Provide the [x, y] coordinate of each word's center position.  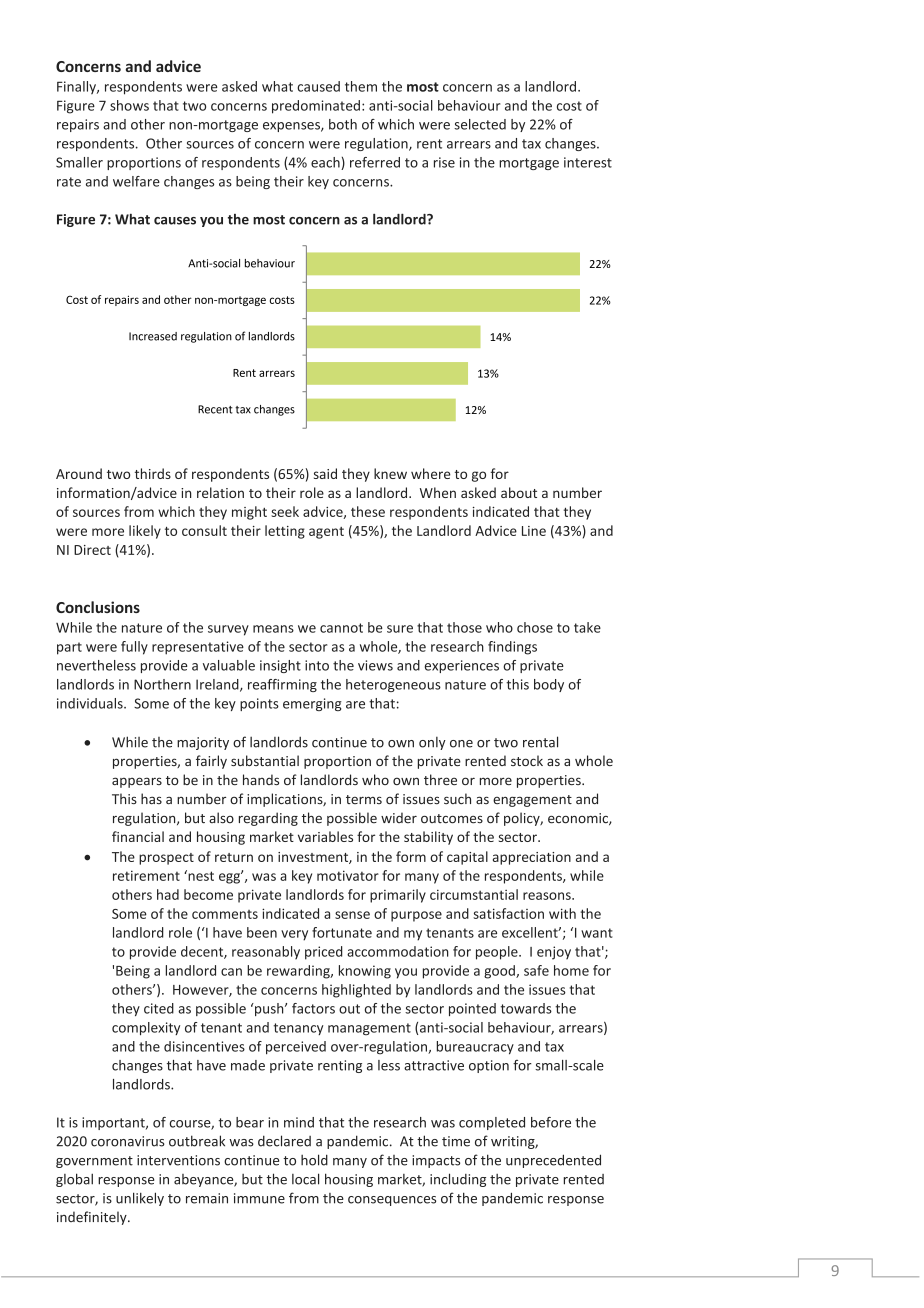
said [325, 473]
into [317, 665]
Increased [153, 336]
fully [134, 648]
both [343, 124]
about [519, 492]
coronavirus [128, 1141]
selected [480, 124]
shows [129, 105]
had [168, 894]
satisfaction [508, 913]
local [305, 1179]
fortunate [342, 932]
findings [512, 648]
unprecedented [553, 1161]
